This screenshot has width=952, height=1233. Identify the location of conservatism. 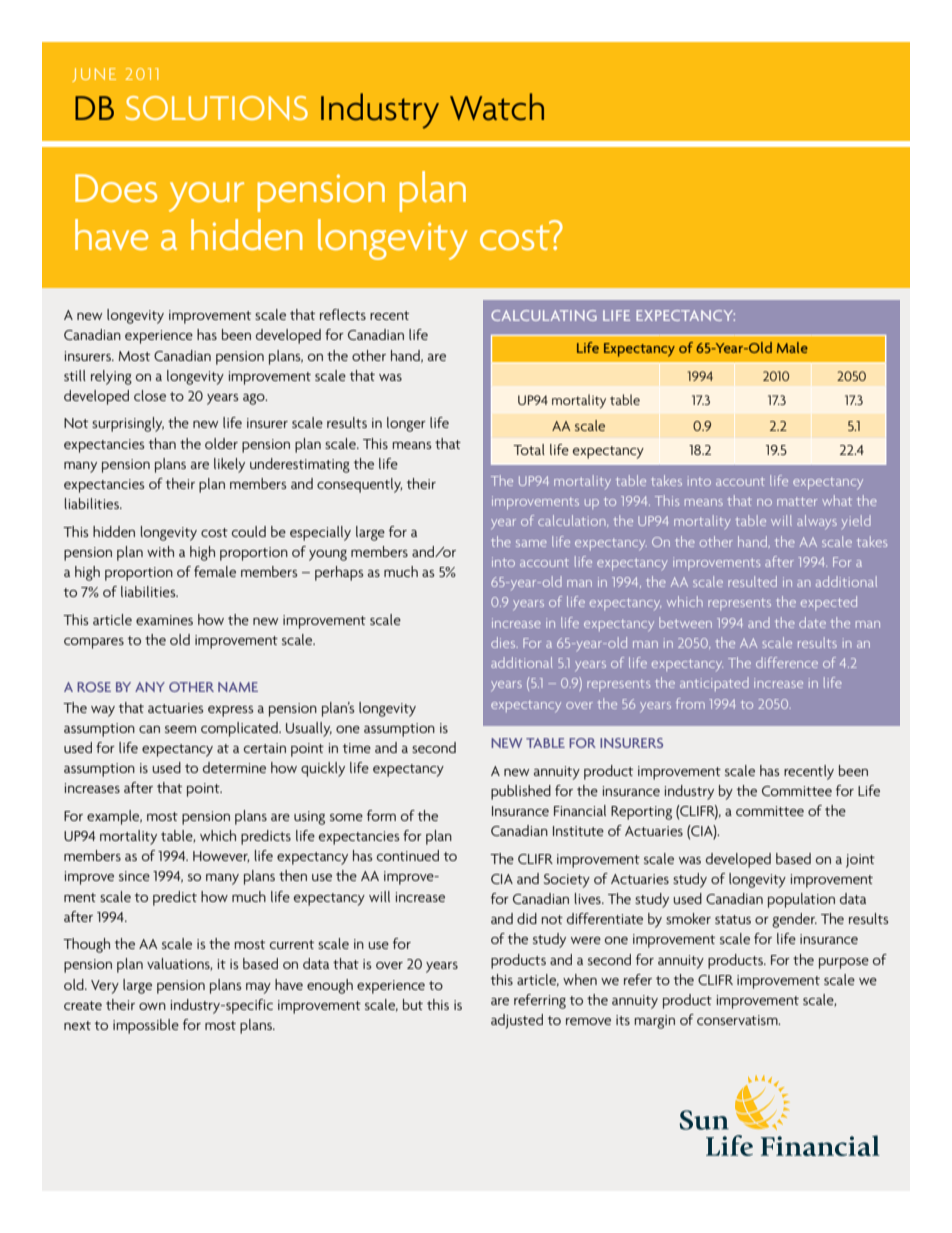
(738, 1020).
